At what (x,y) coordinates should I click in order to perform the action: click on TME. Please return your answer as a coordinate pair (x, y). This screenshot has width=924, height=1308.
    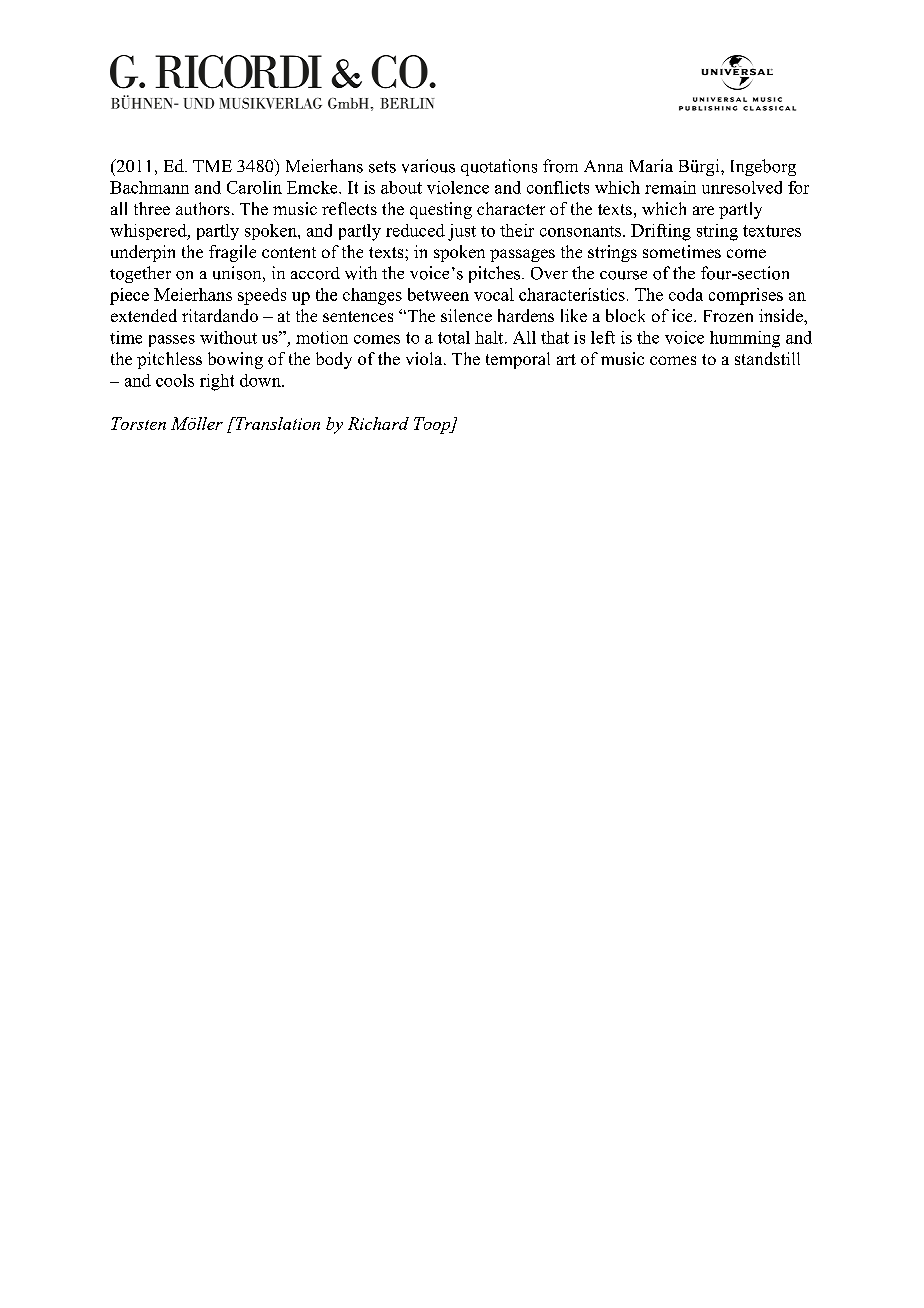
    Looking at the image, I should click on (212, 166).
